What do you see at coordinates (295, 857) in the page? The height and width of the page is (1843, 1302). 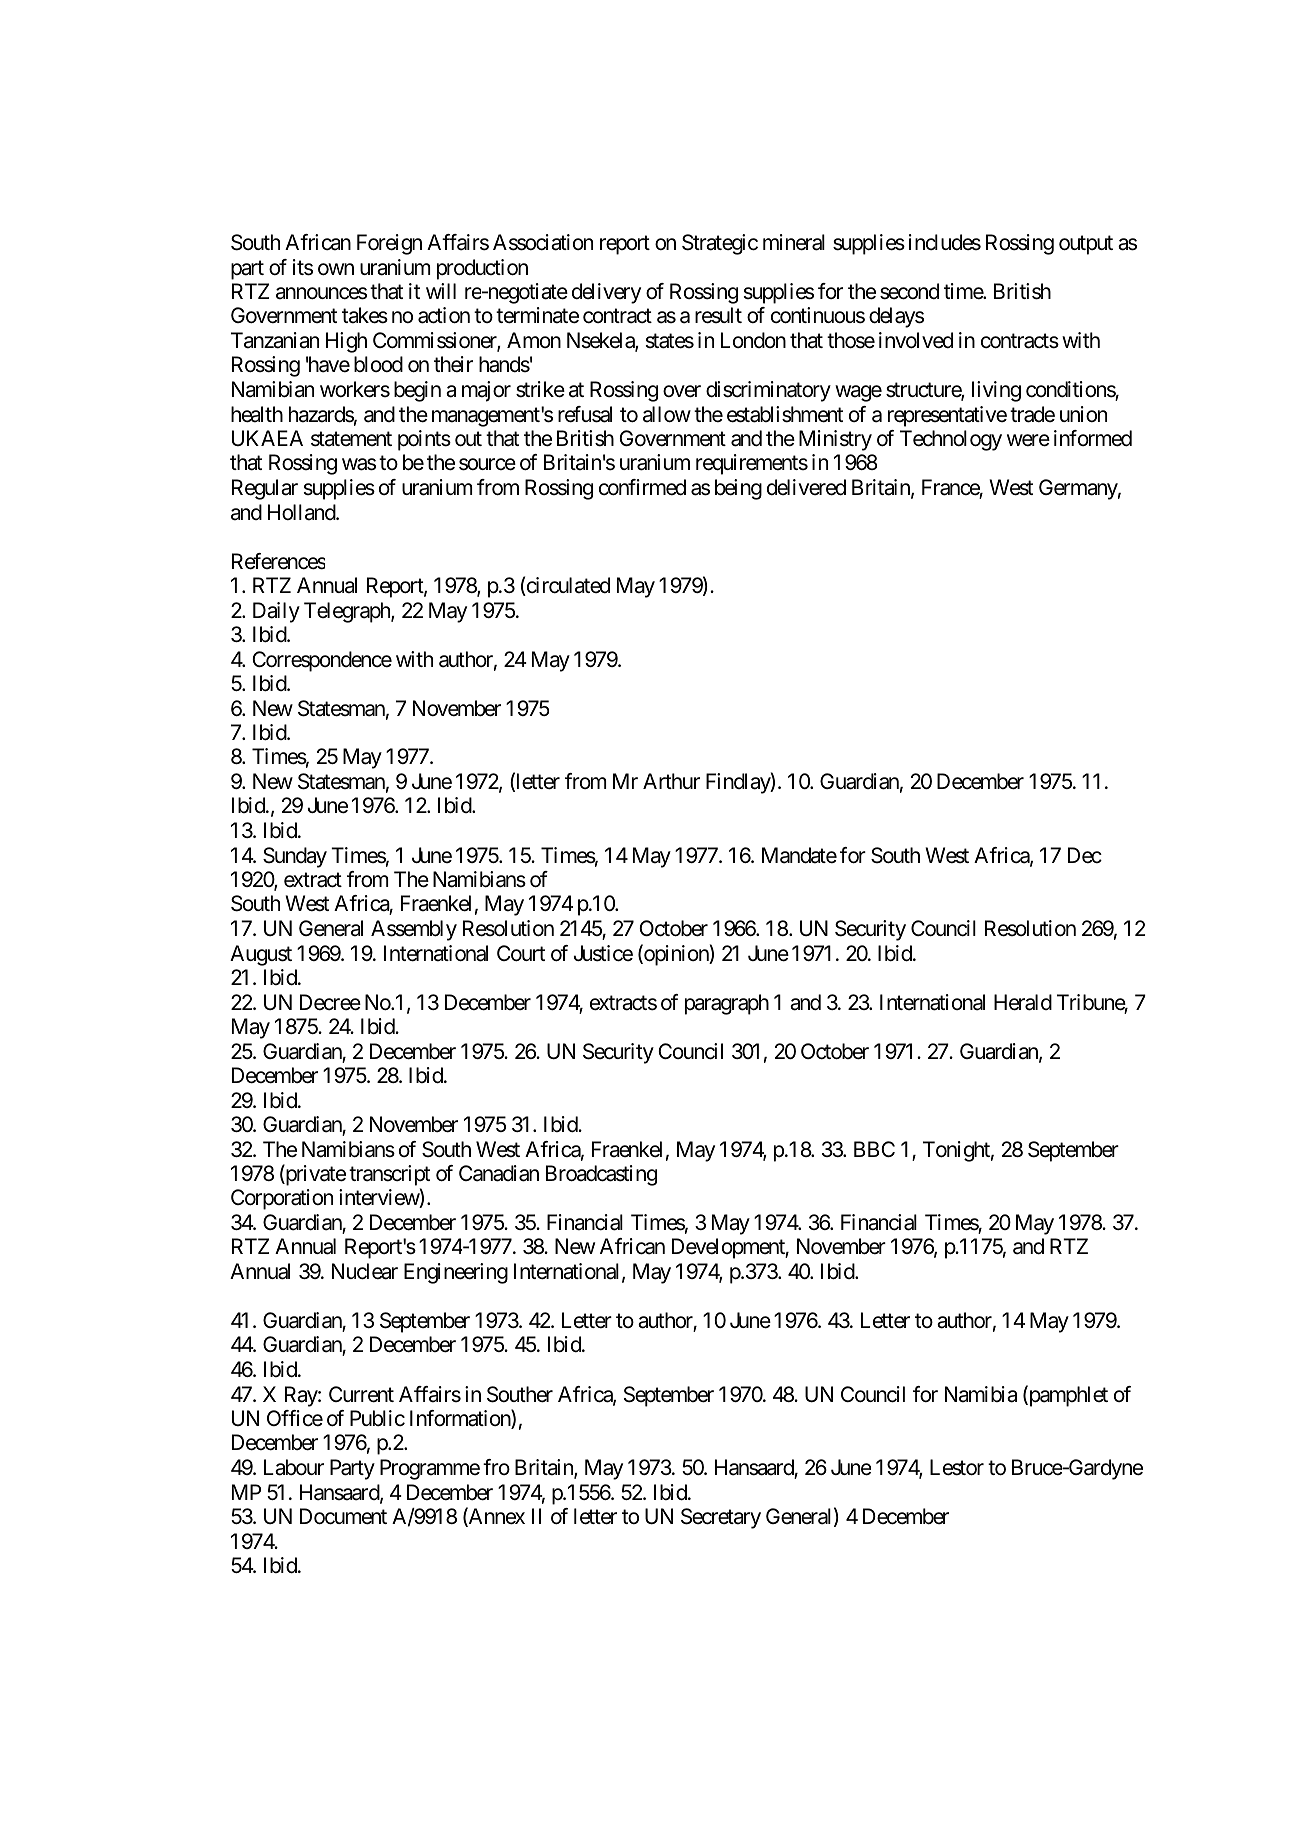 I see `Sunday` at bounding box center [295, 857].
